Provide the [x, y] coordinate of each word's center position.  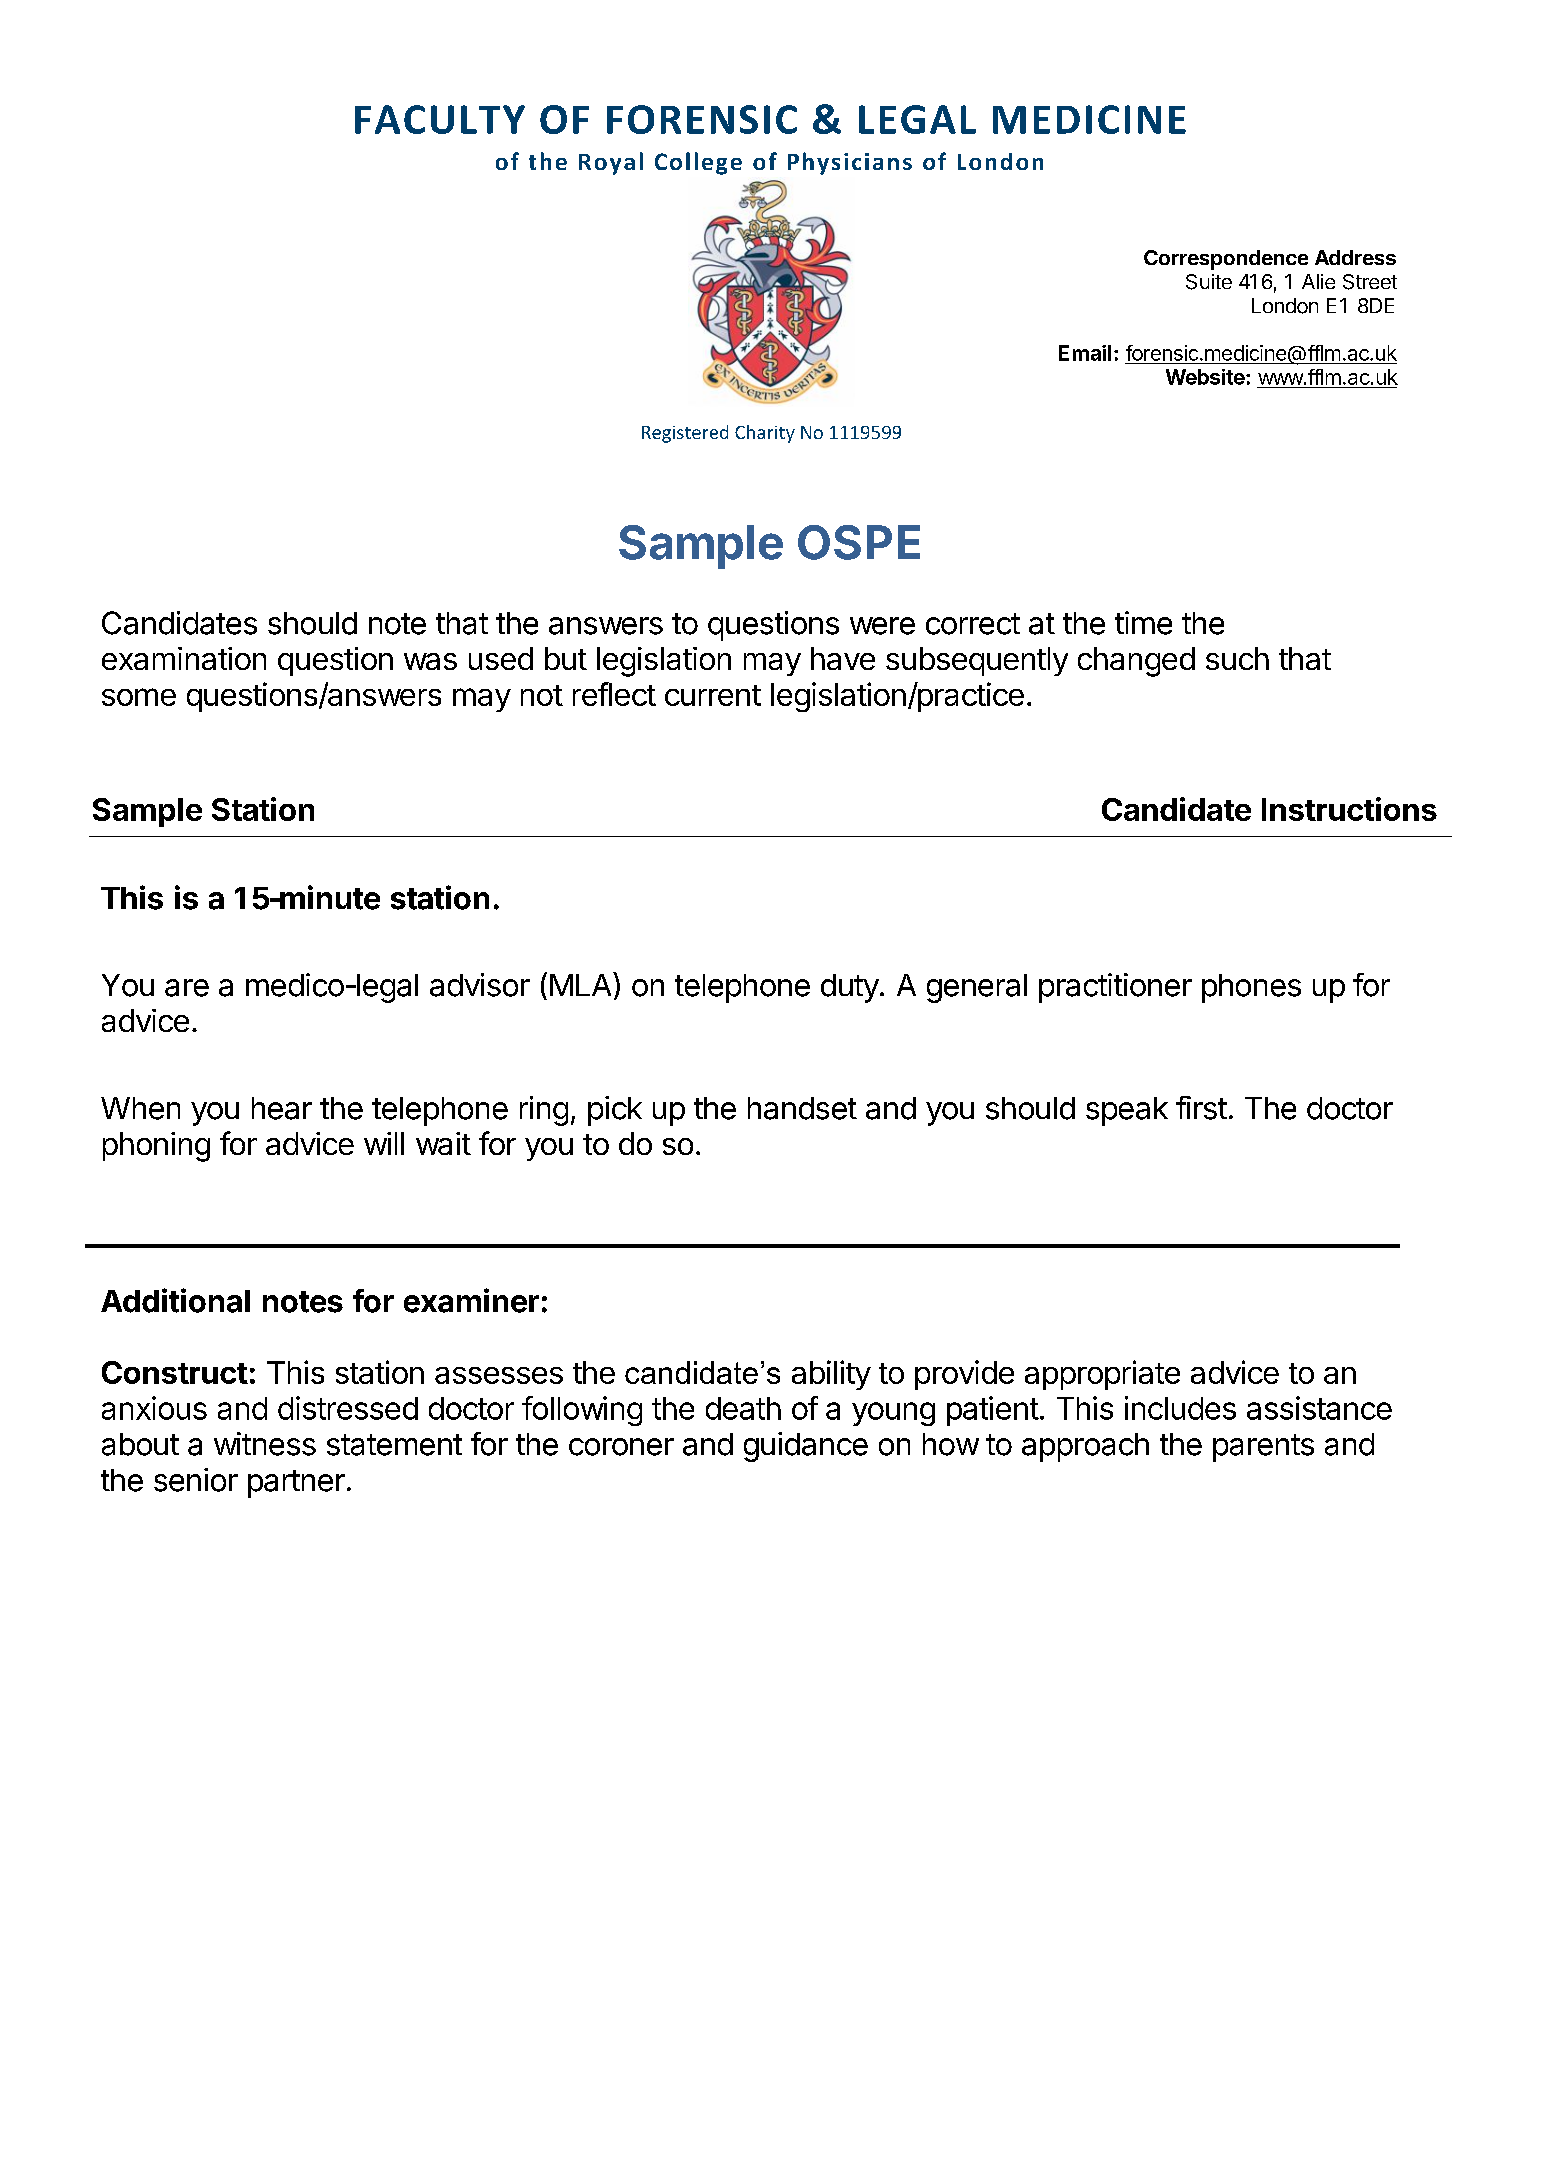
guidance [806, 1447]
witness [265, 1444]
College [698, 163]
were [882, 626]
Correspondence [1226, 260]
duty [850, 988]
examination [184, 658]
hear [282, 1108]
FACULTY [440, 119]
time [1143, 623]
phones [1251, 988]
